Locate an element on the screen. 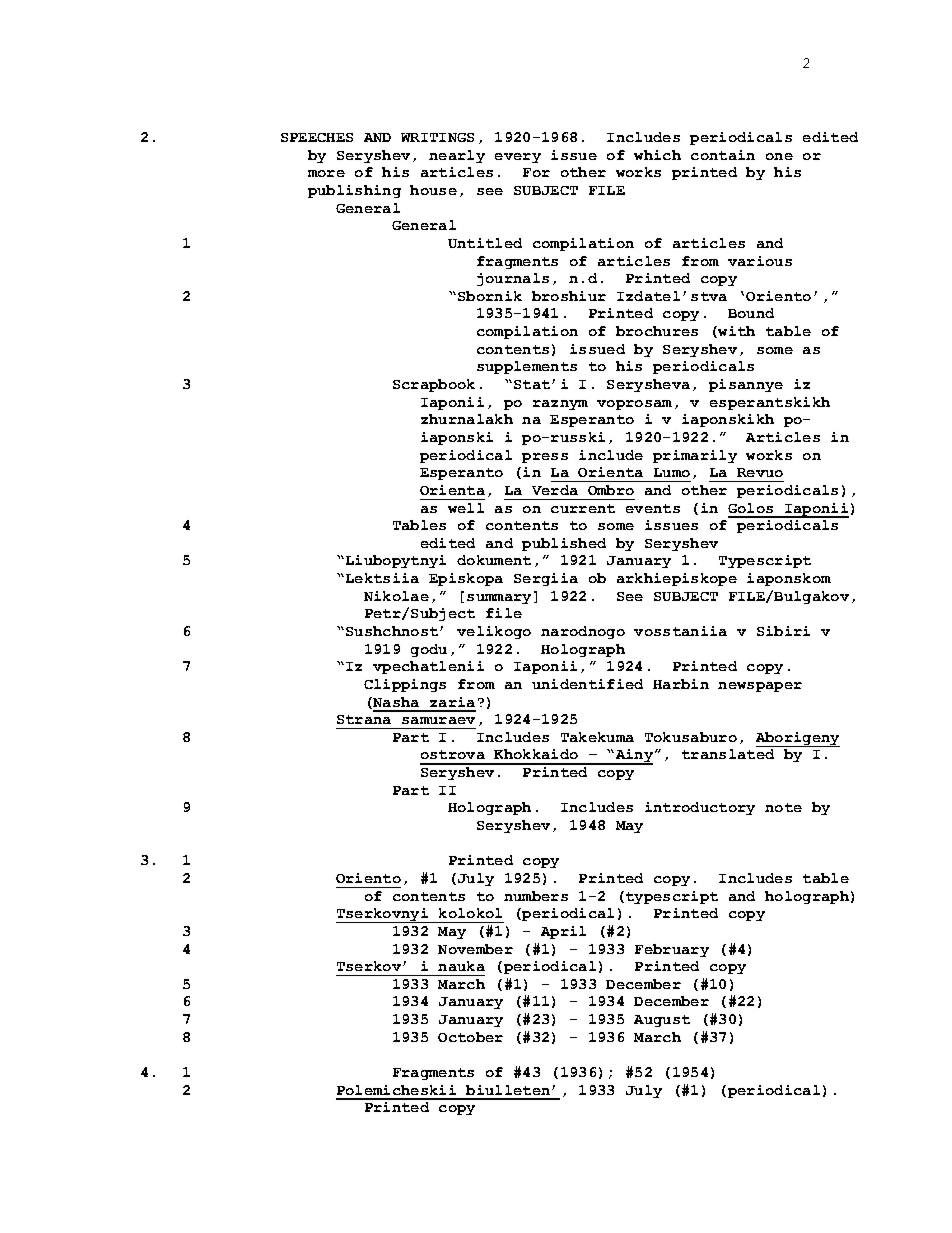 This screenshot has width=952, height=1233. contain is located at coordinates (723, 155).
